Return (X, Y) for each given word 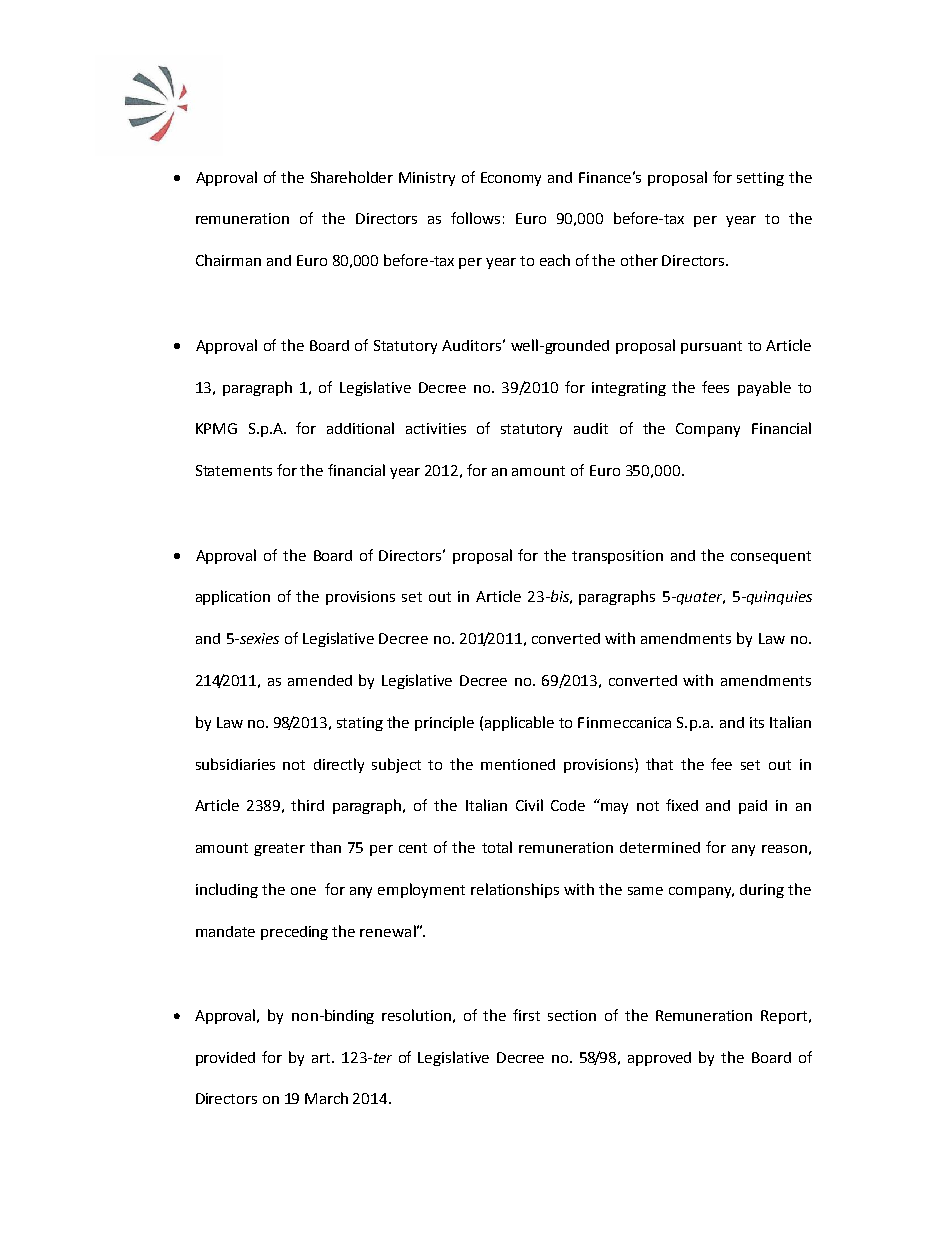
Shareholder (352, 177)
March (326, 1098)
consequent (771, 557)
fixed (682, 805)
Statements (234, 470)
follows (475, 218)
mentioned (518, 764)
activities (436, 428)
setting (760, 179)
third (307, 805)
